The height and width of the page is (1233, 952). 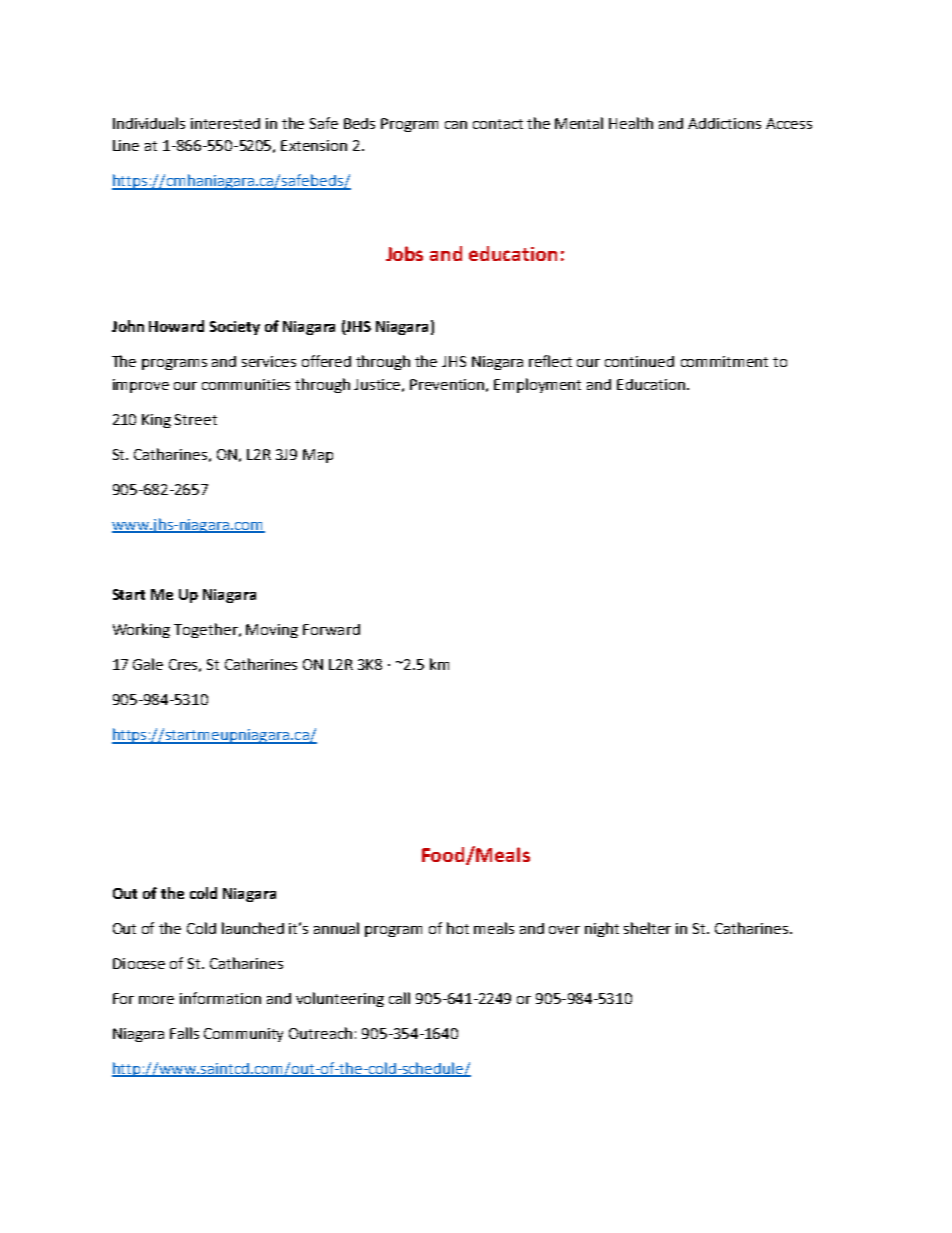 I want to click on shelter, so click(x=647, y=928).
